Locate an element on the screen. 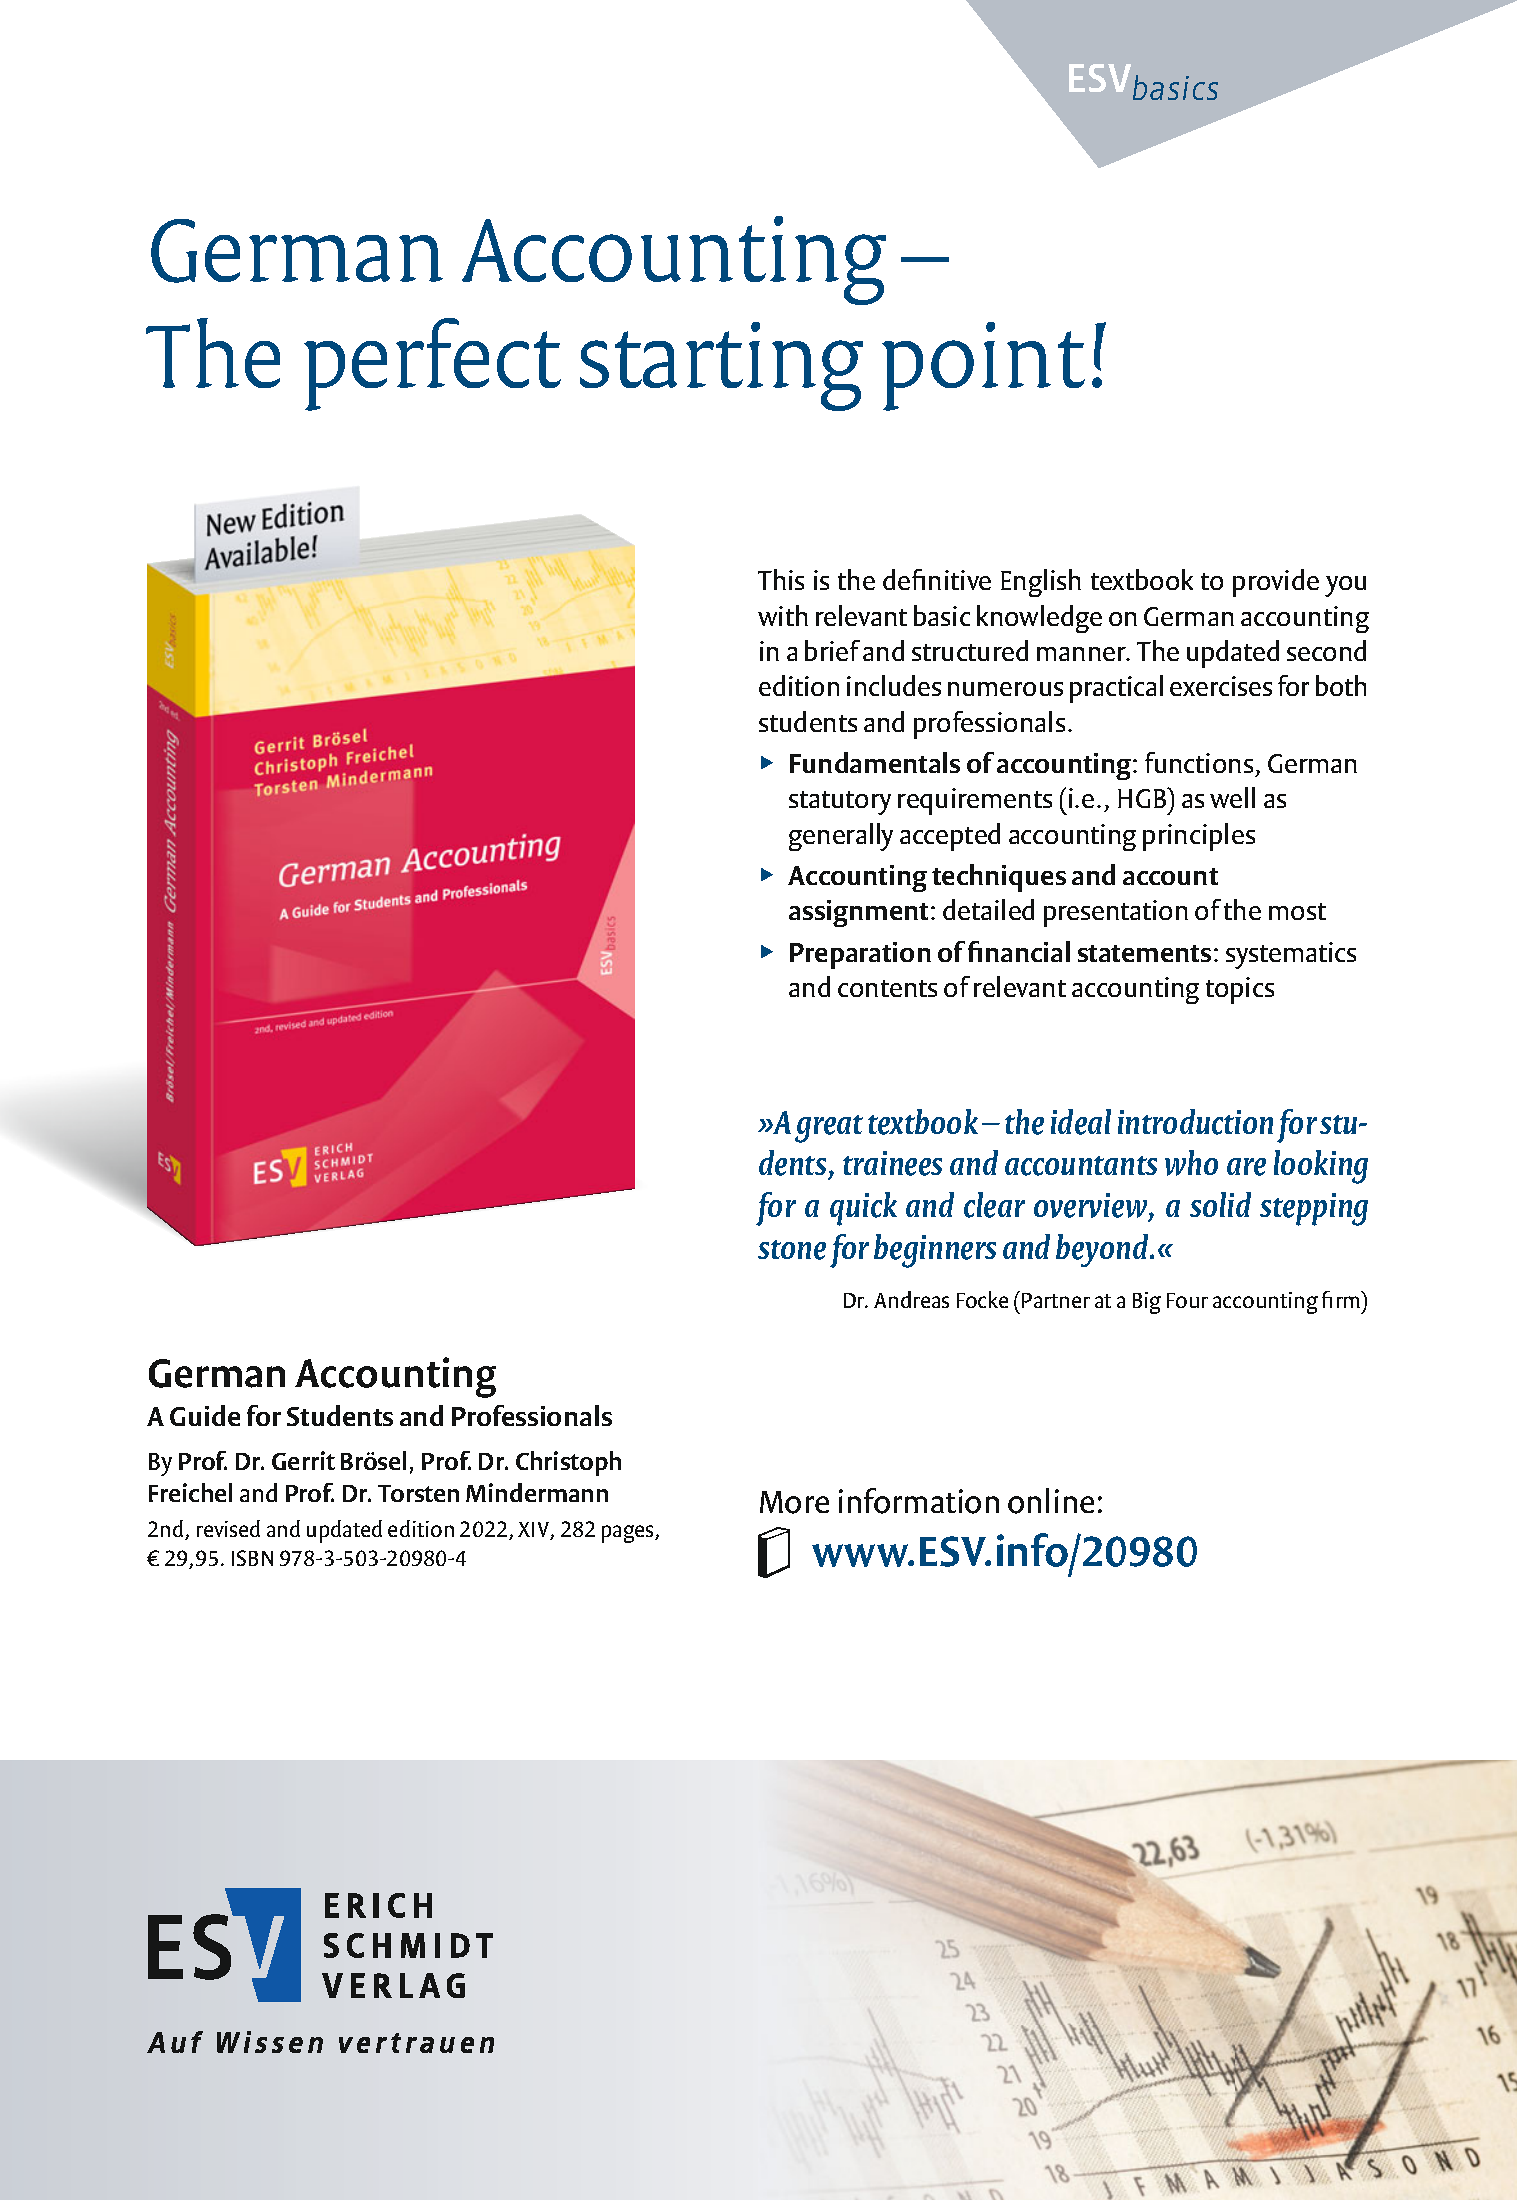 The height and width of the screenshot is (2200, 1517). point is located at coordinates (983, 366).
